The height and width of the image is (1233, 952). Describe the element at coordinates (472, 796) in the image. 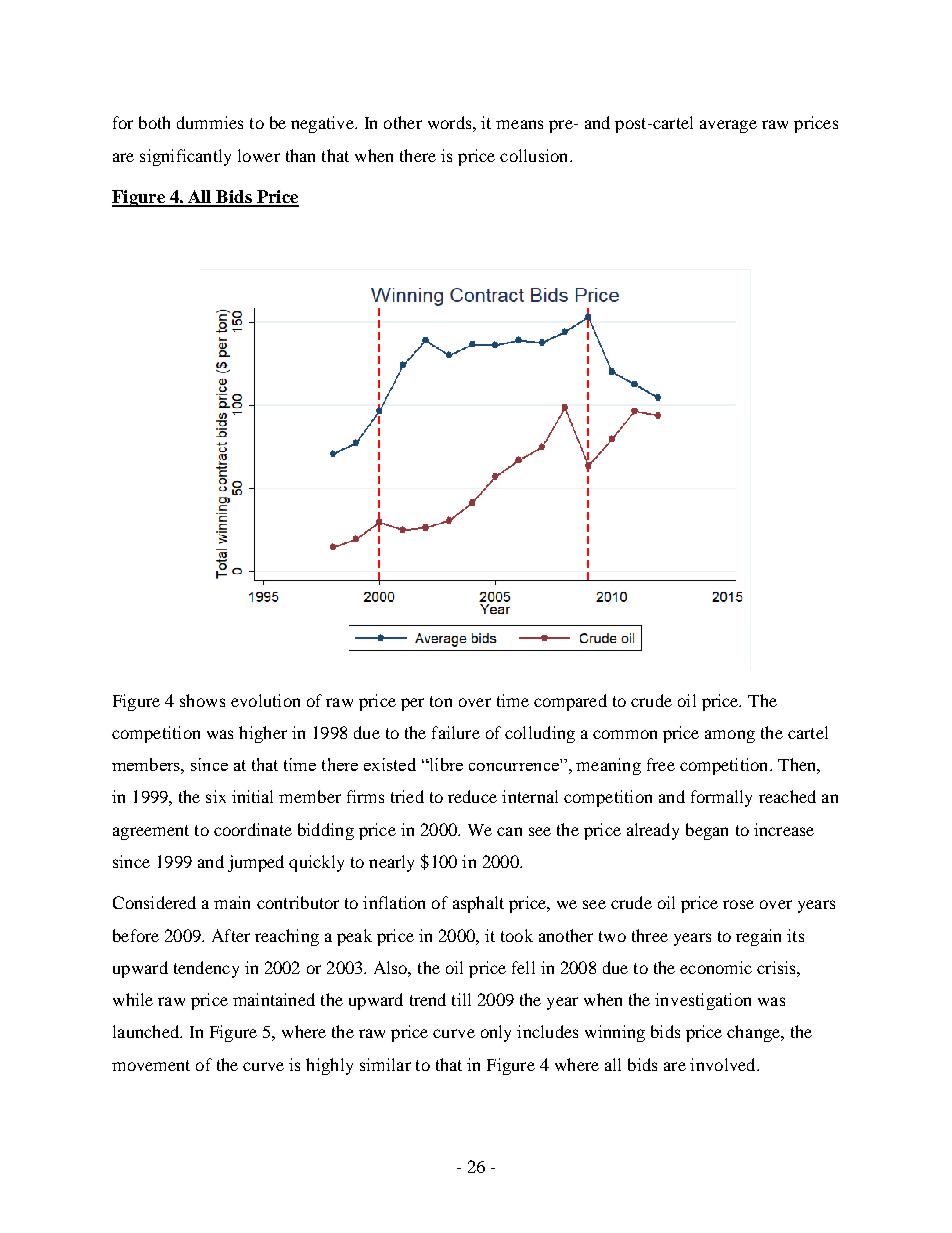

I see `reduce` at that location.
